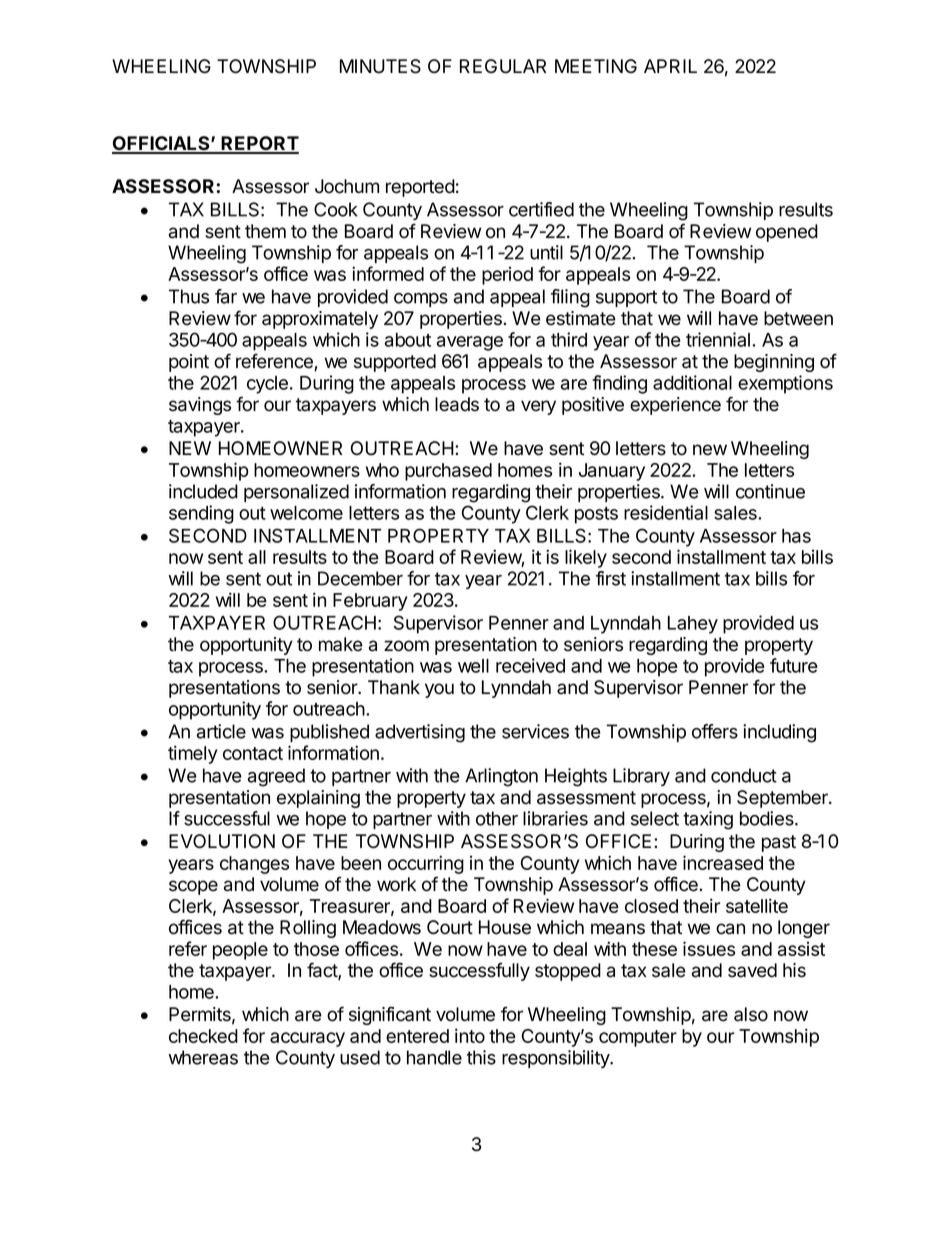 The width and height of the screenshot is (952, 1233). I want to click on into, so click(470, 1035).
